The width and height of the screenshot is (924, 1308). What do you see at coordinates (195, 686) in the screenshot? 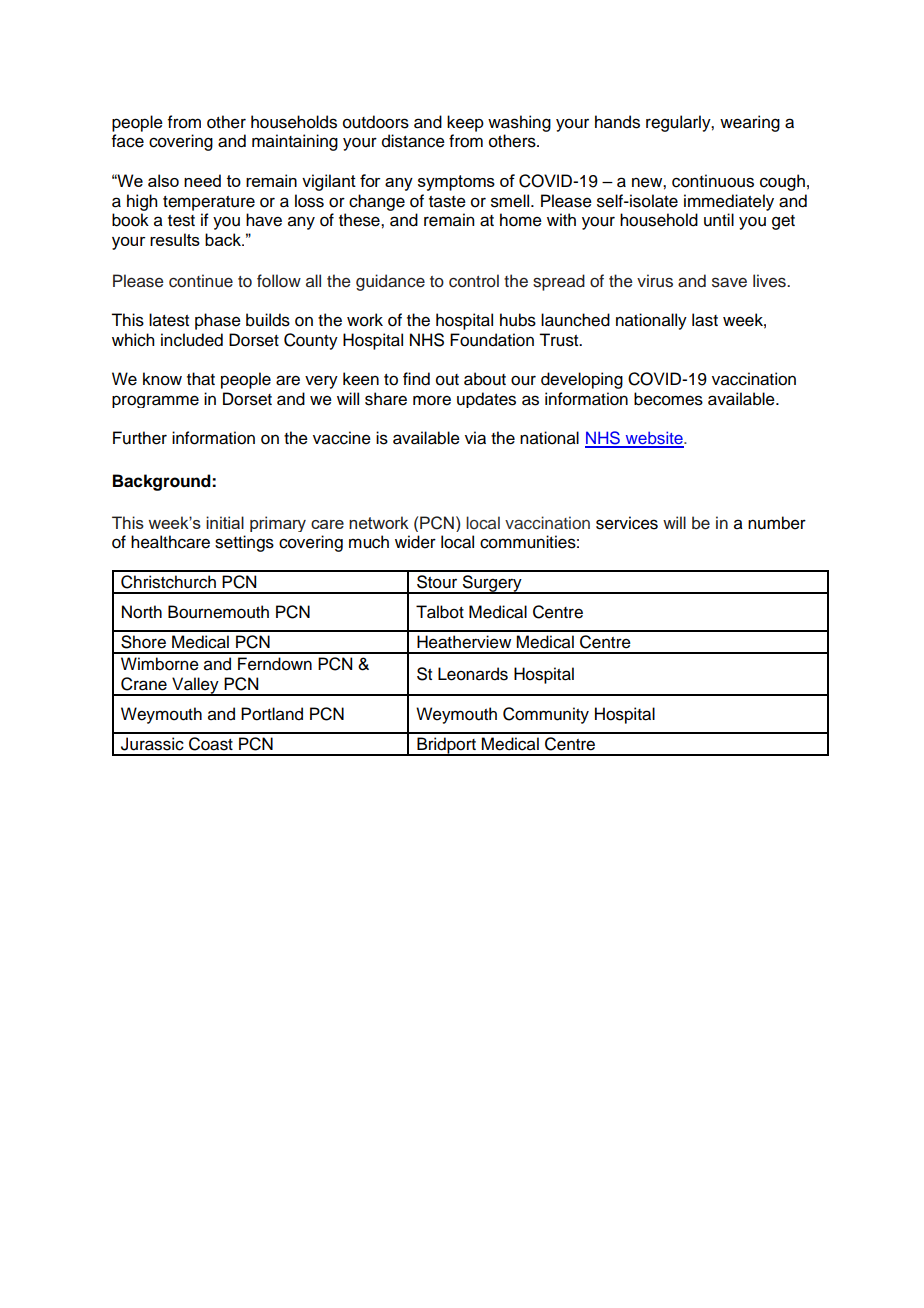
I see `Valley` at bounding box center [195, 686].
